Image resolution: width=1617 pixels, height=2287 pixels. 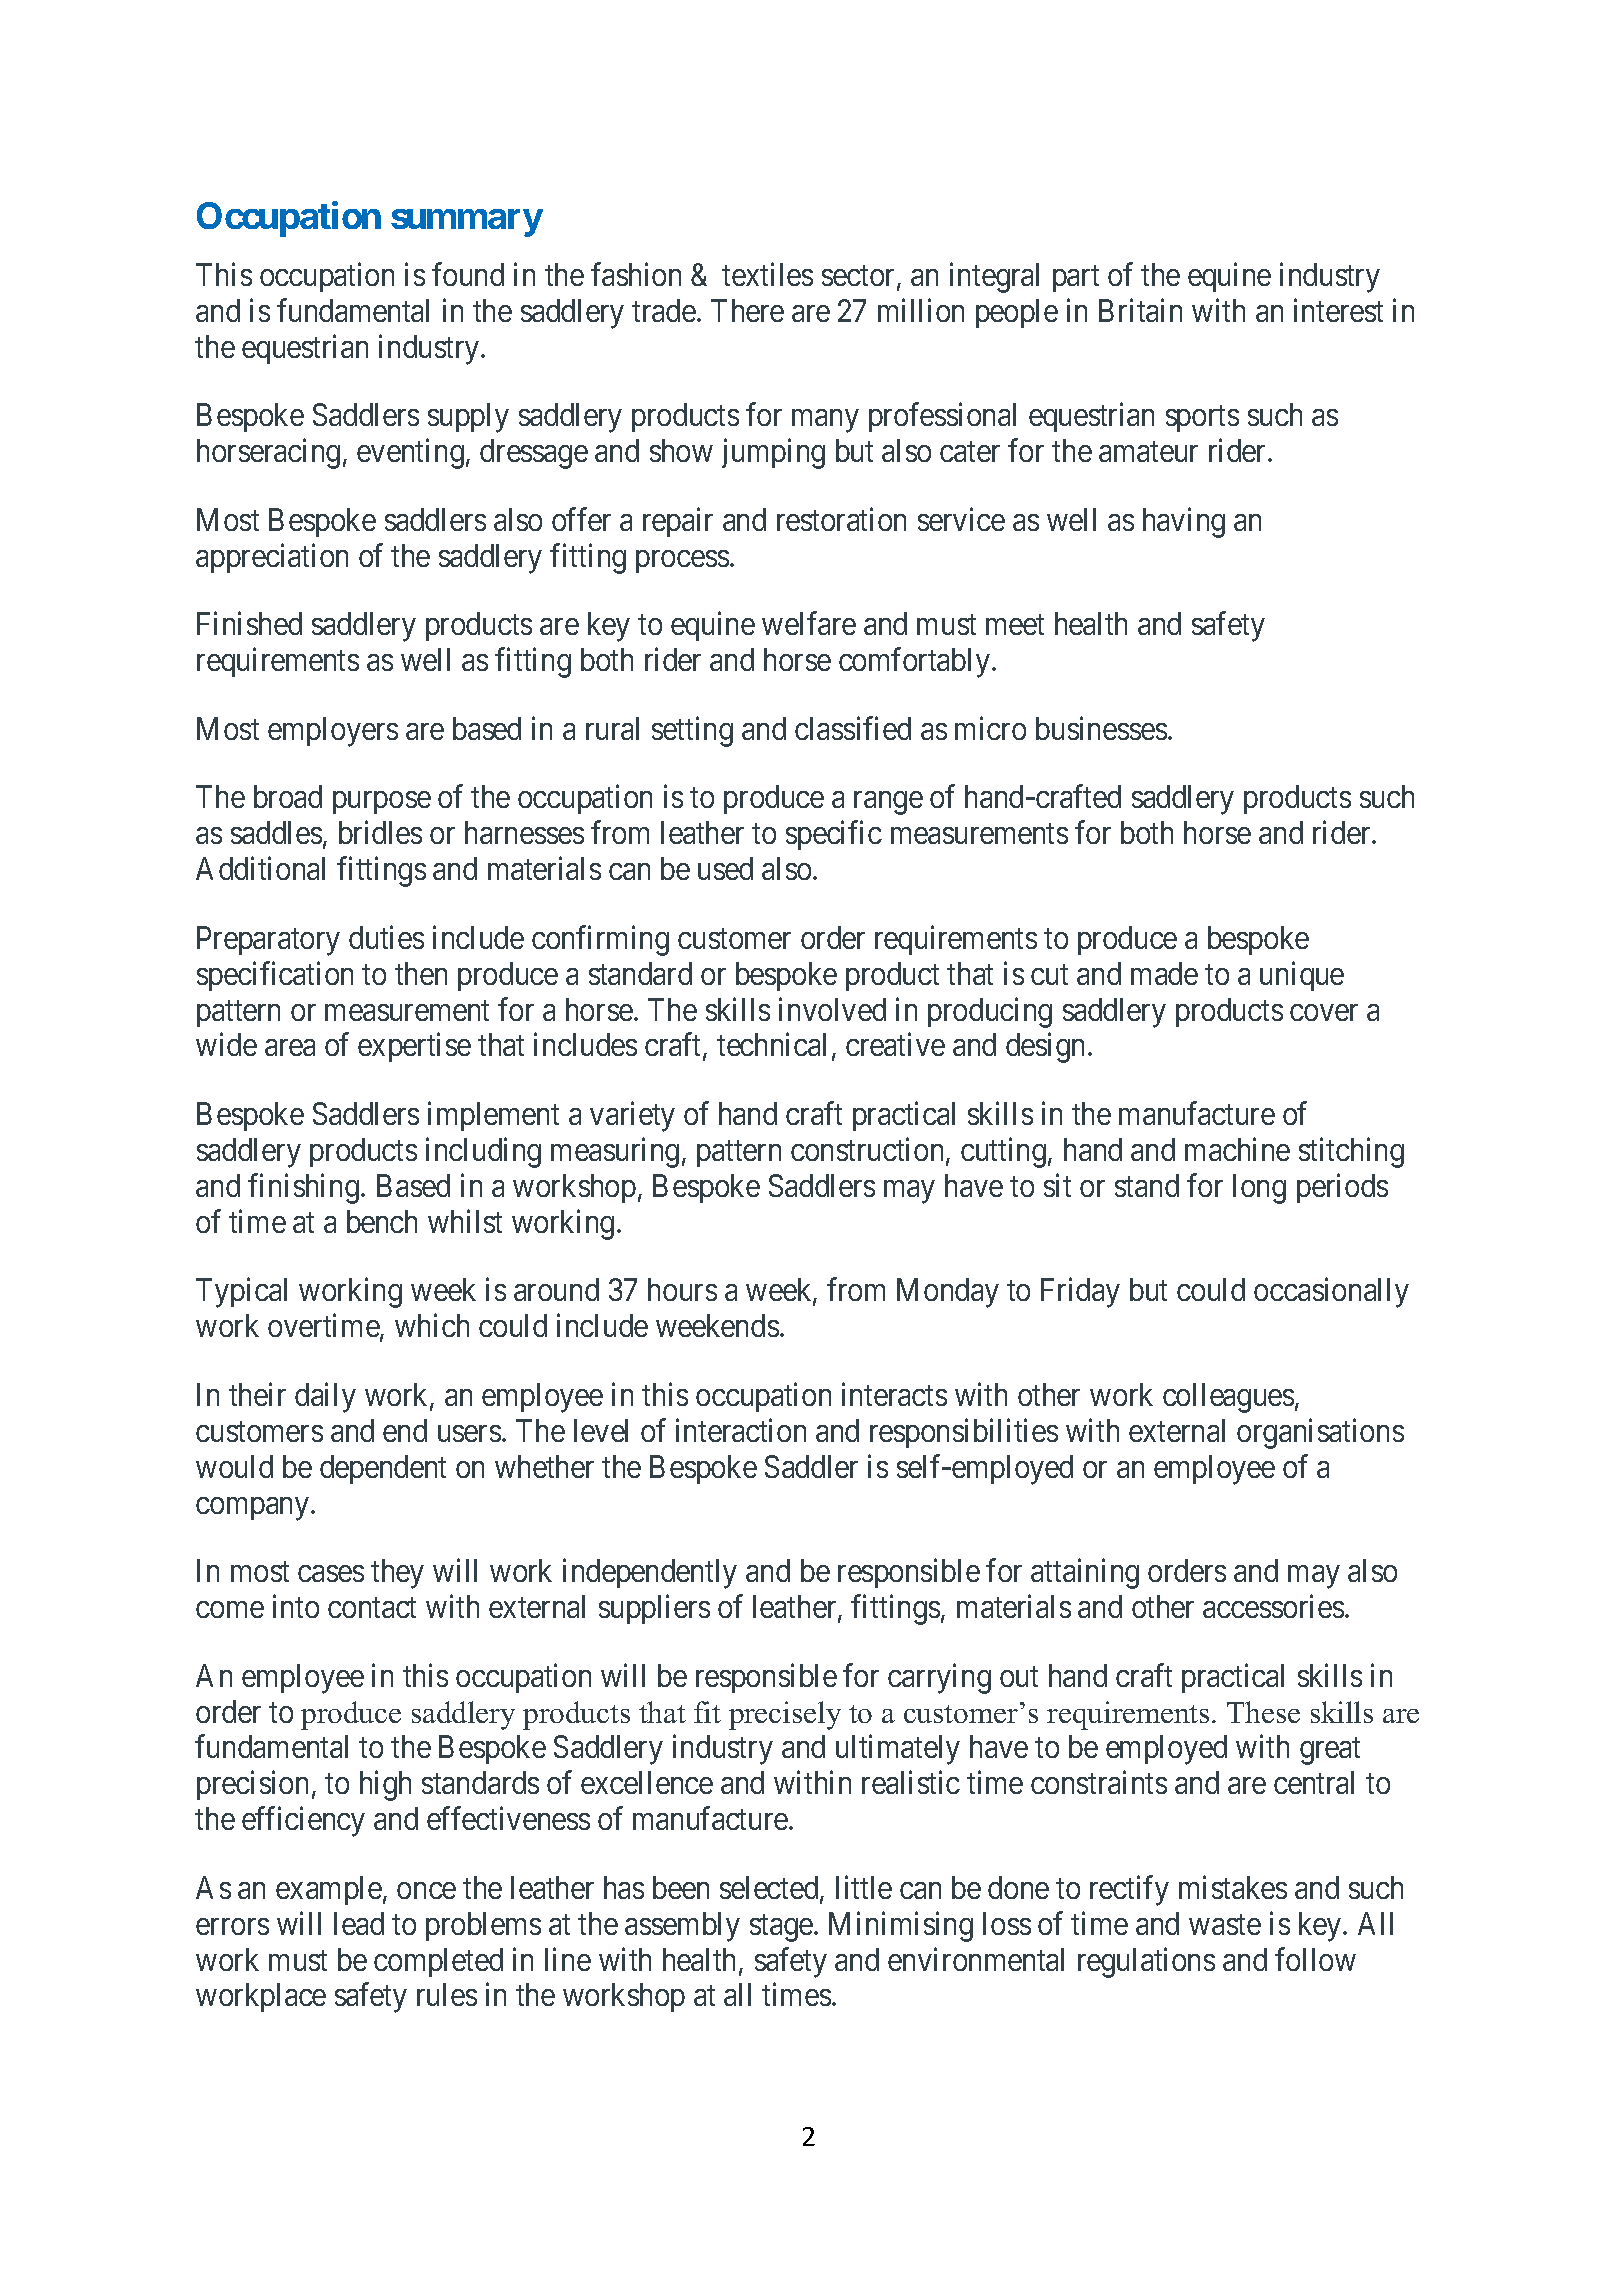 I want to click on found, so click(x=468, y=274).
